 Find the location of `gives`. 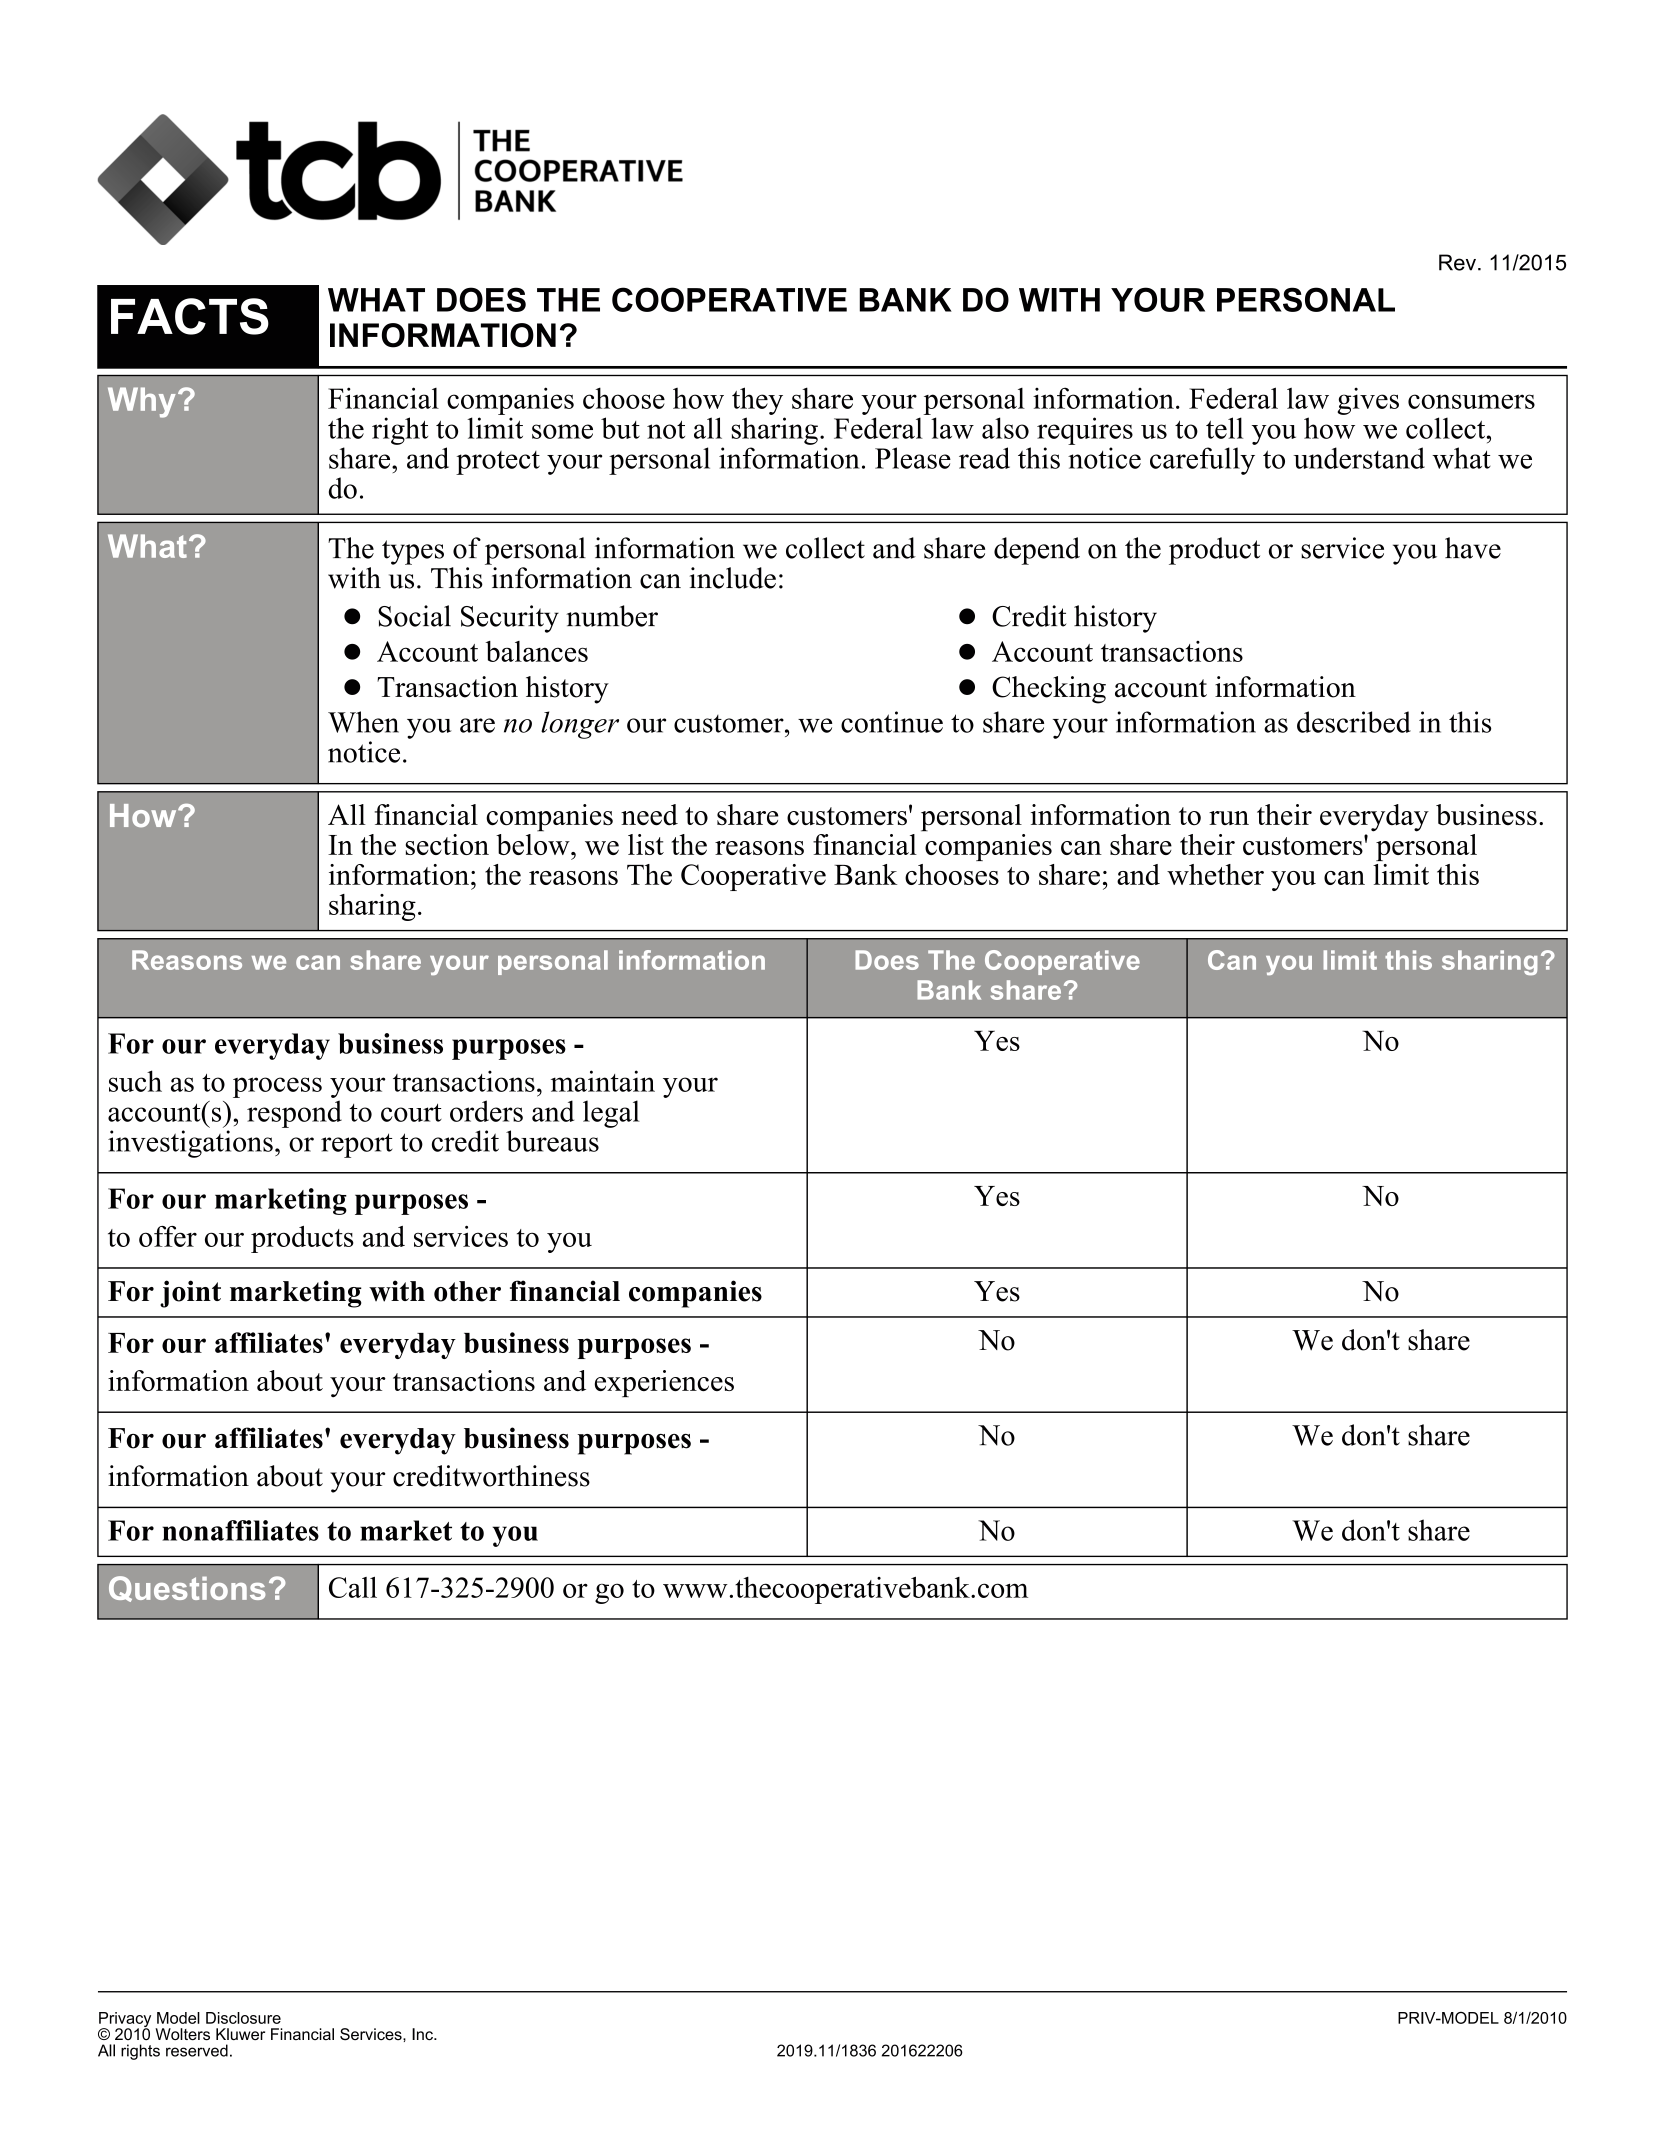

gives is located at coordinates (1368, 401).
